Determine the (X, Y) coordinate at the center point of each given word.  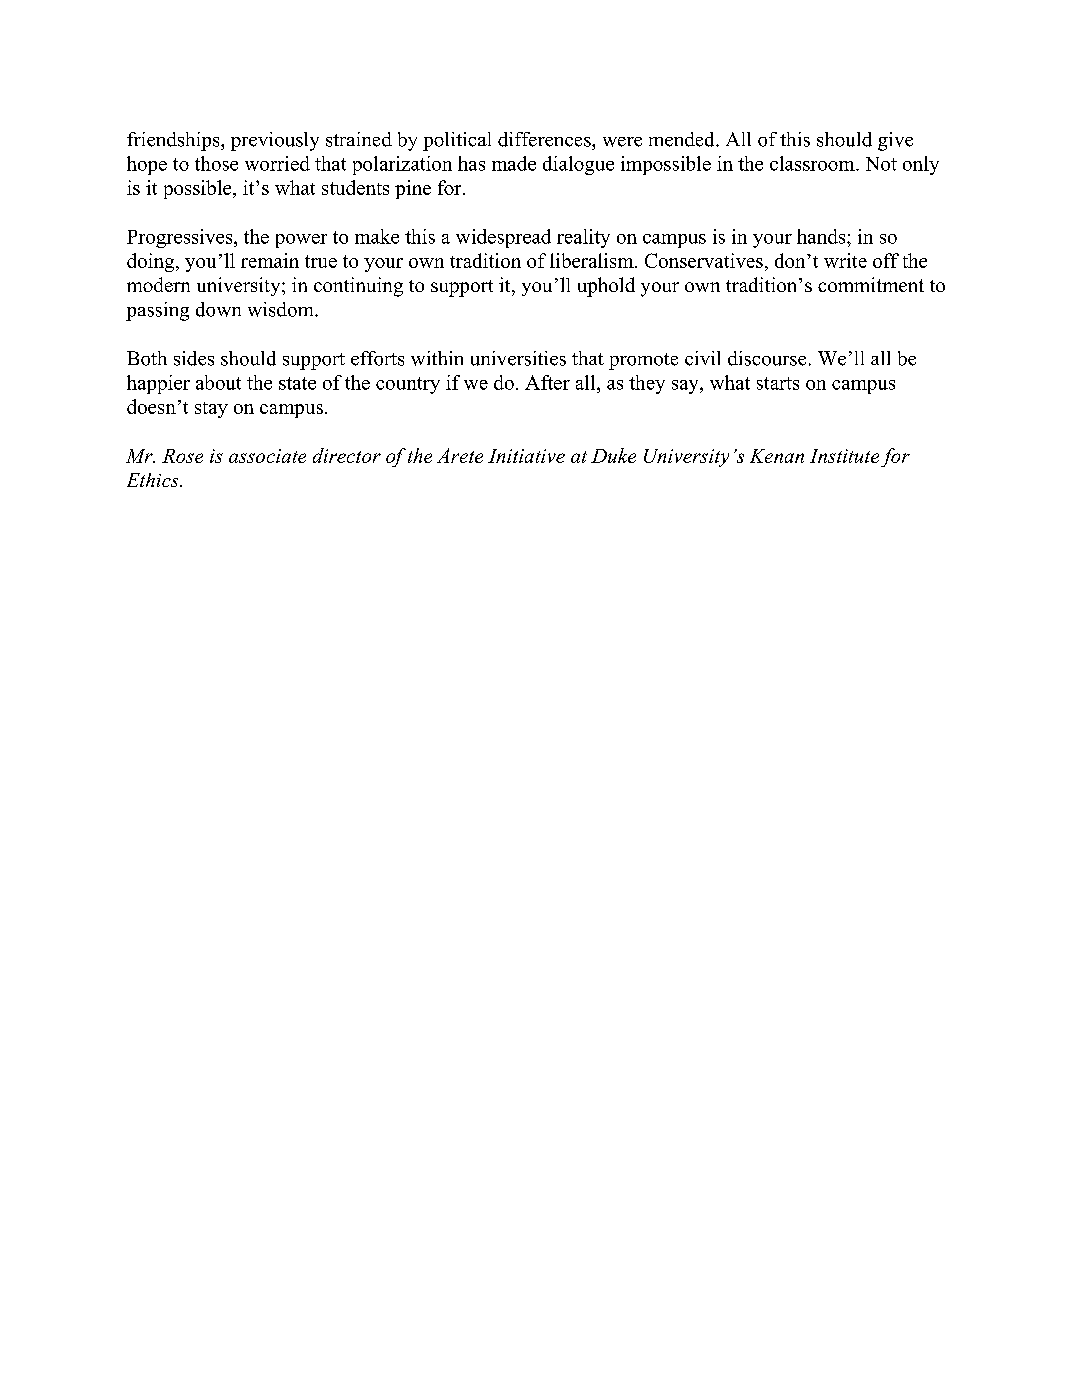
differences (545, 139)
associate (267, 456)
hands (822, 236)
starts (778, 383)
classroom (813, 163)
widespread (503, 238)
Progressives (181, 238)
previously (275, 141)
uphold (606, 287)
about (218, 382)
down (218, 309)
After (547, 382)
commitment (871, 284)
